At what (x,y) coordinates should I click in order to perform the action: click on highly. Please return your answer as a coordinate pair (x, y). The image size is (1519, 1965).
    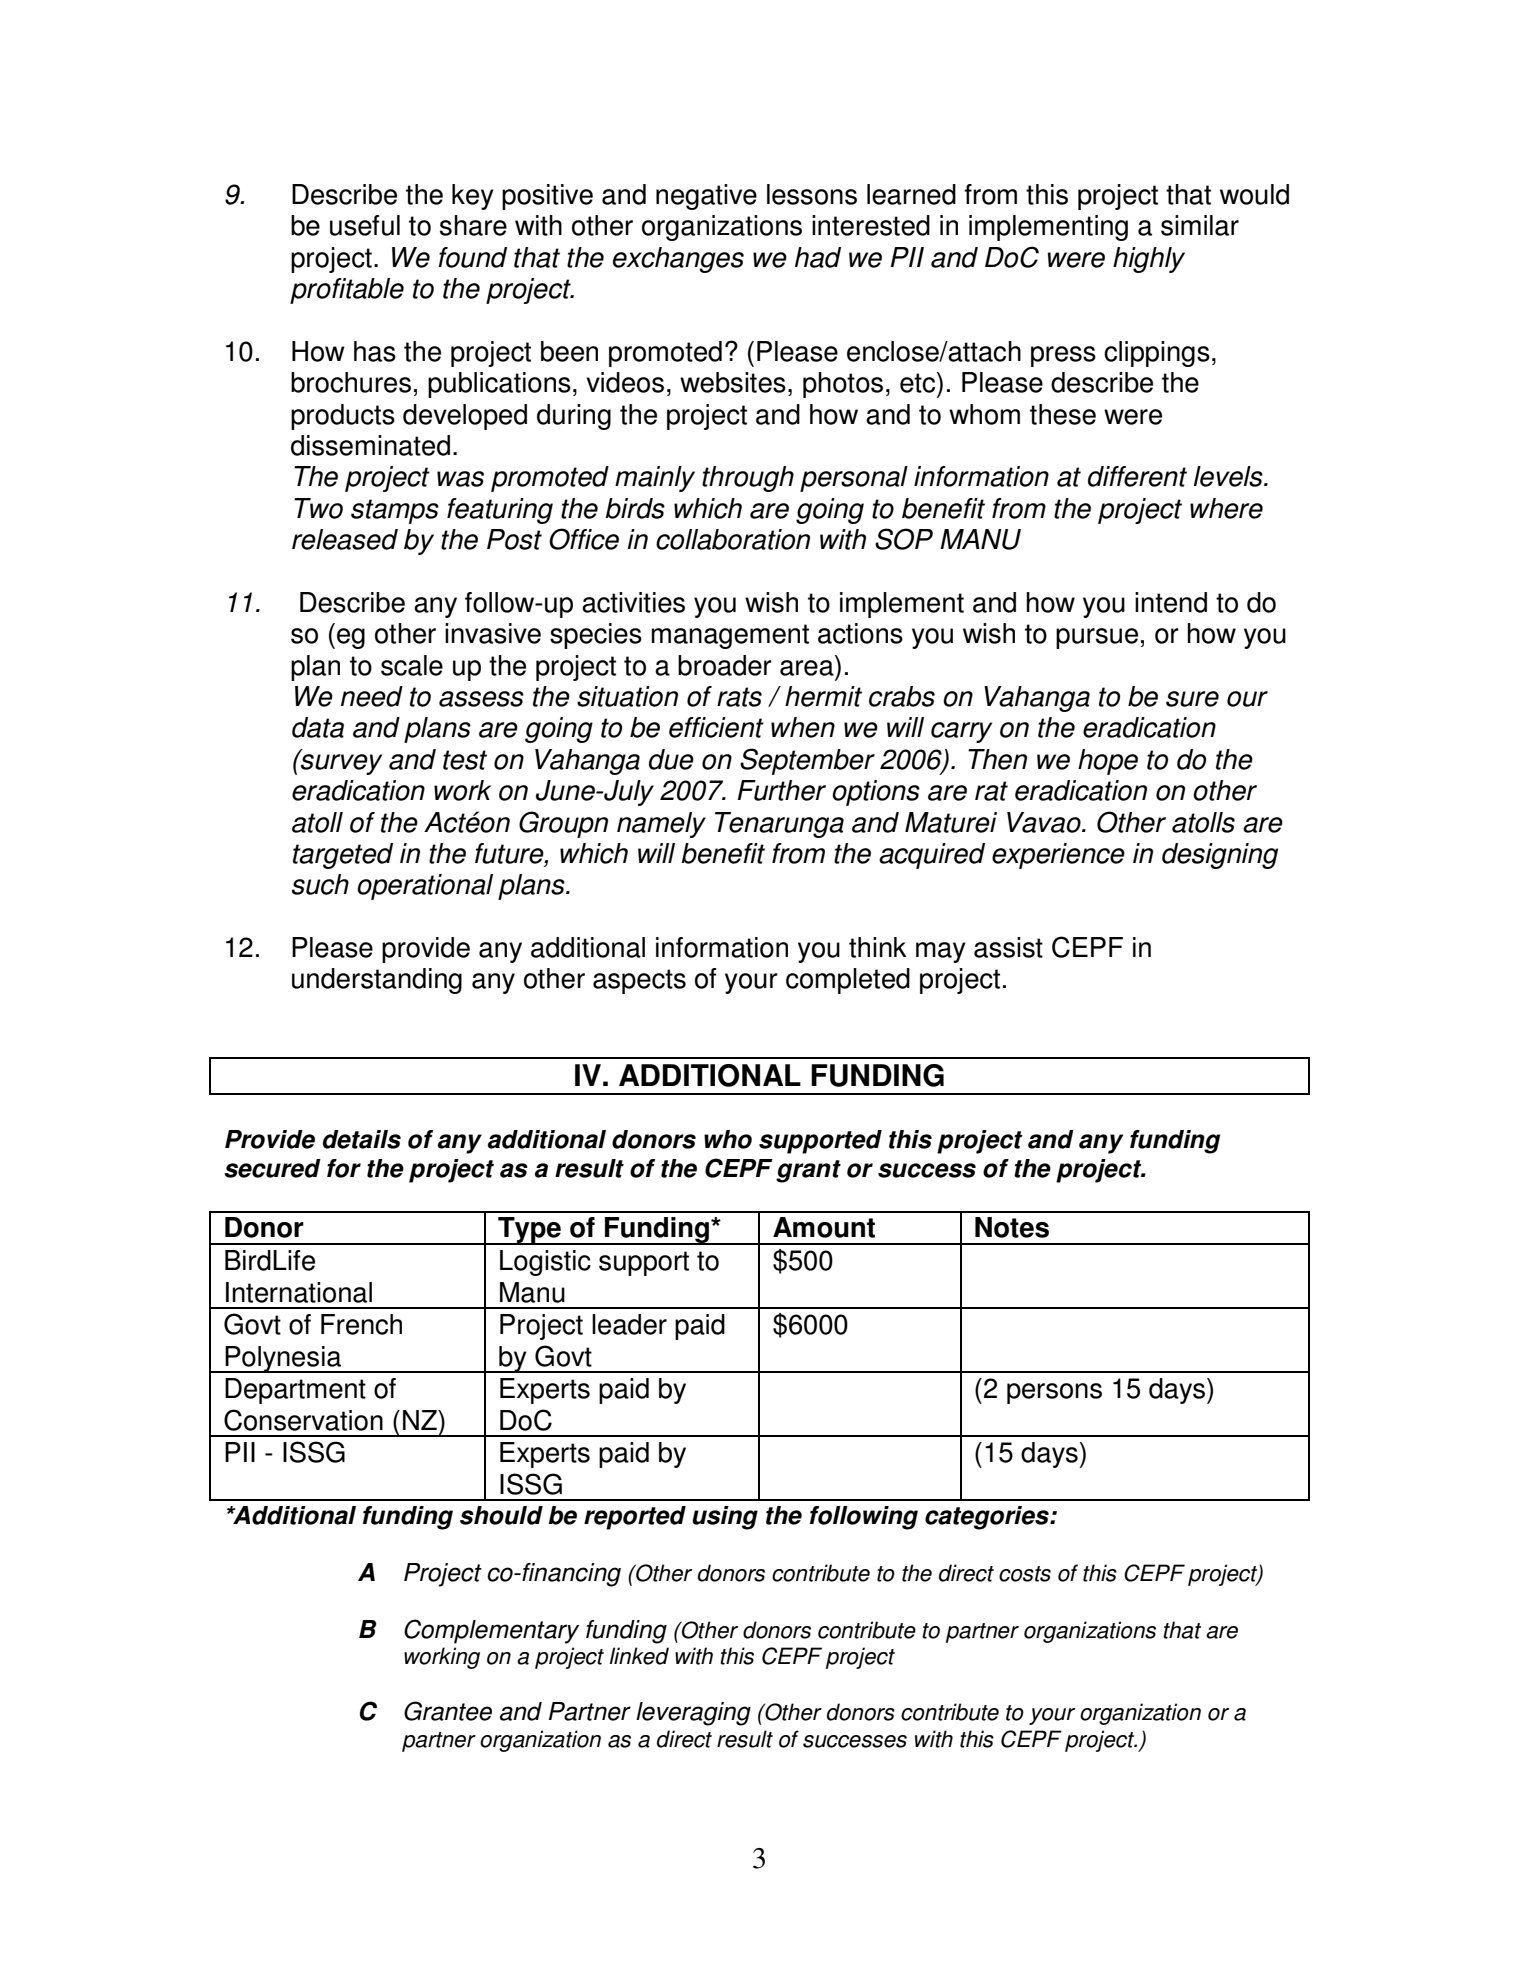
    Looking at the image, I should click on (1149, 260).
